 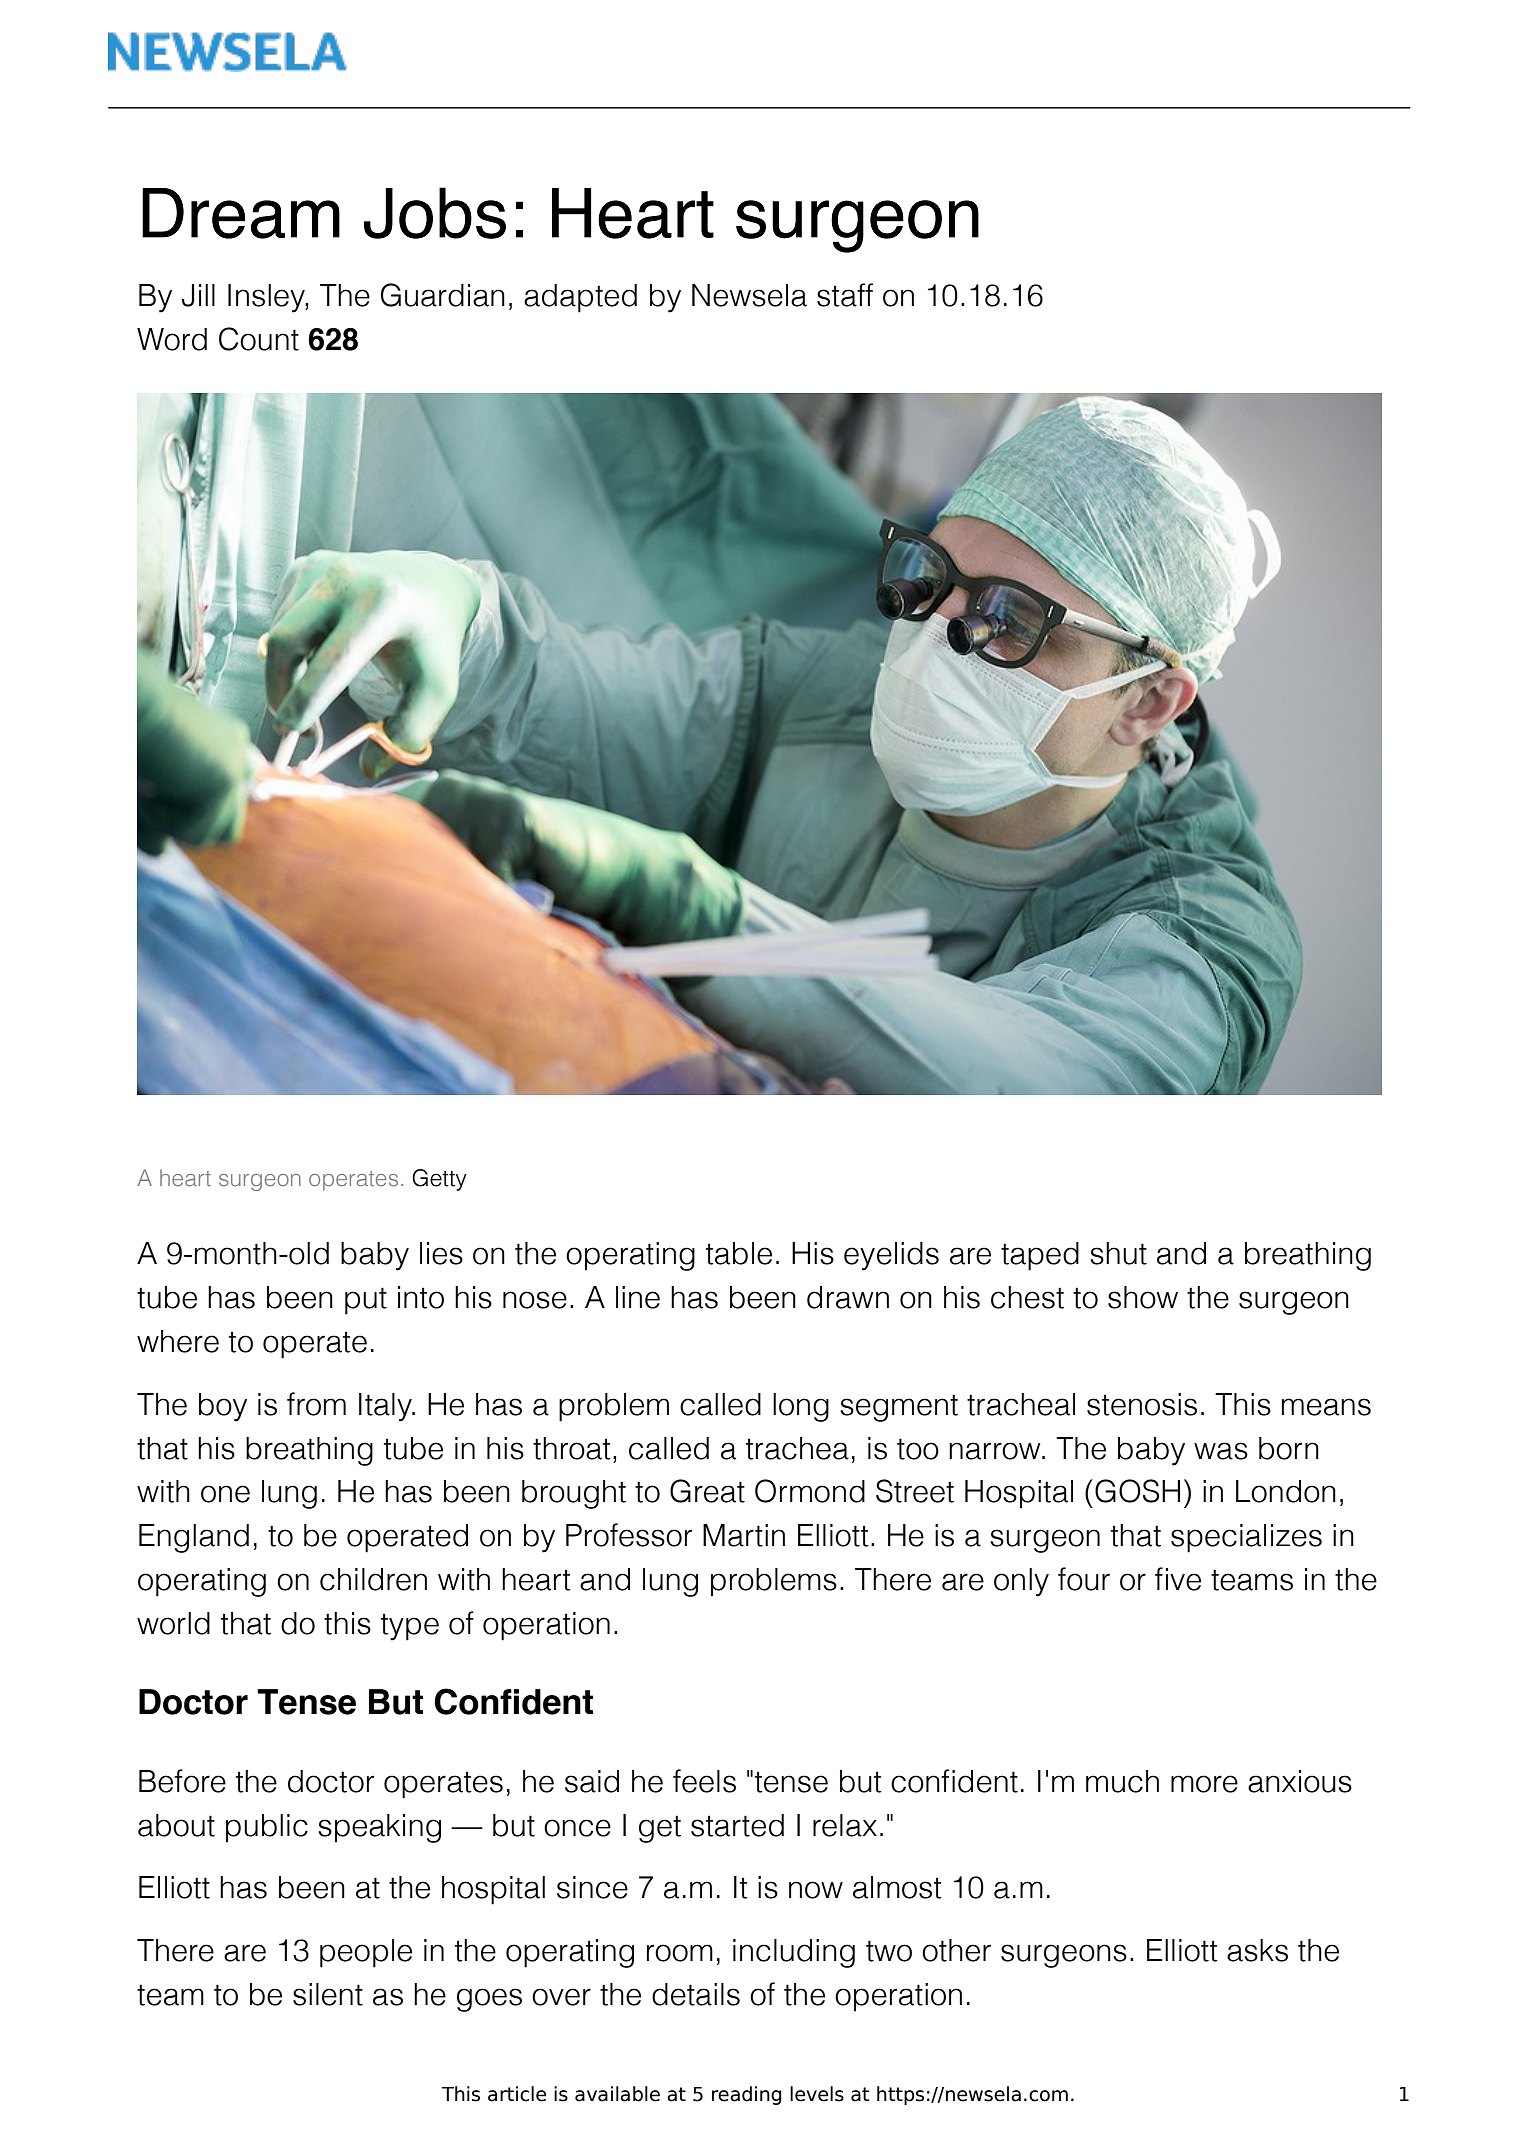 I want to click on staff, so click(x=845, y=295).
